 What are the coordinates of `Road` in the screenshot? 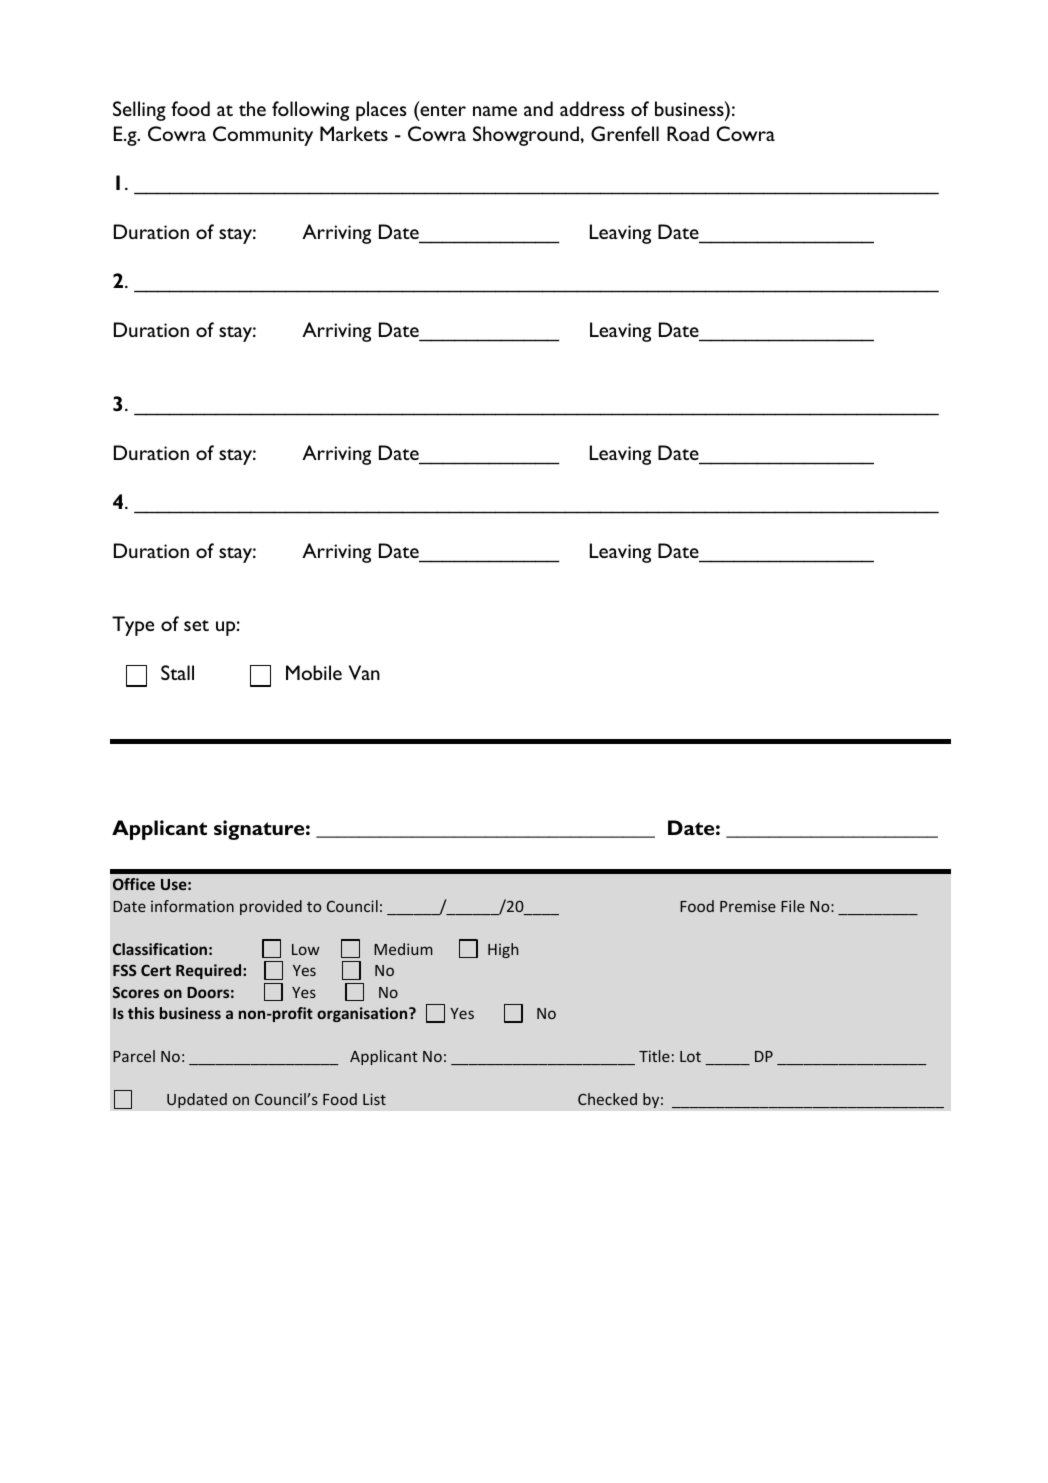 It's located at (688, 133).
